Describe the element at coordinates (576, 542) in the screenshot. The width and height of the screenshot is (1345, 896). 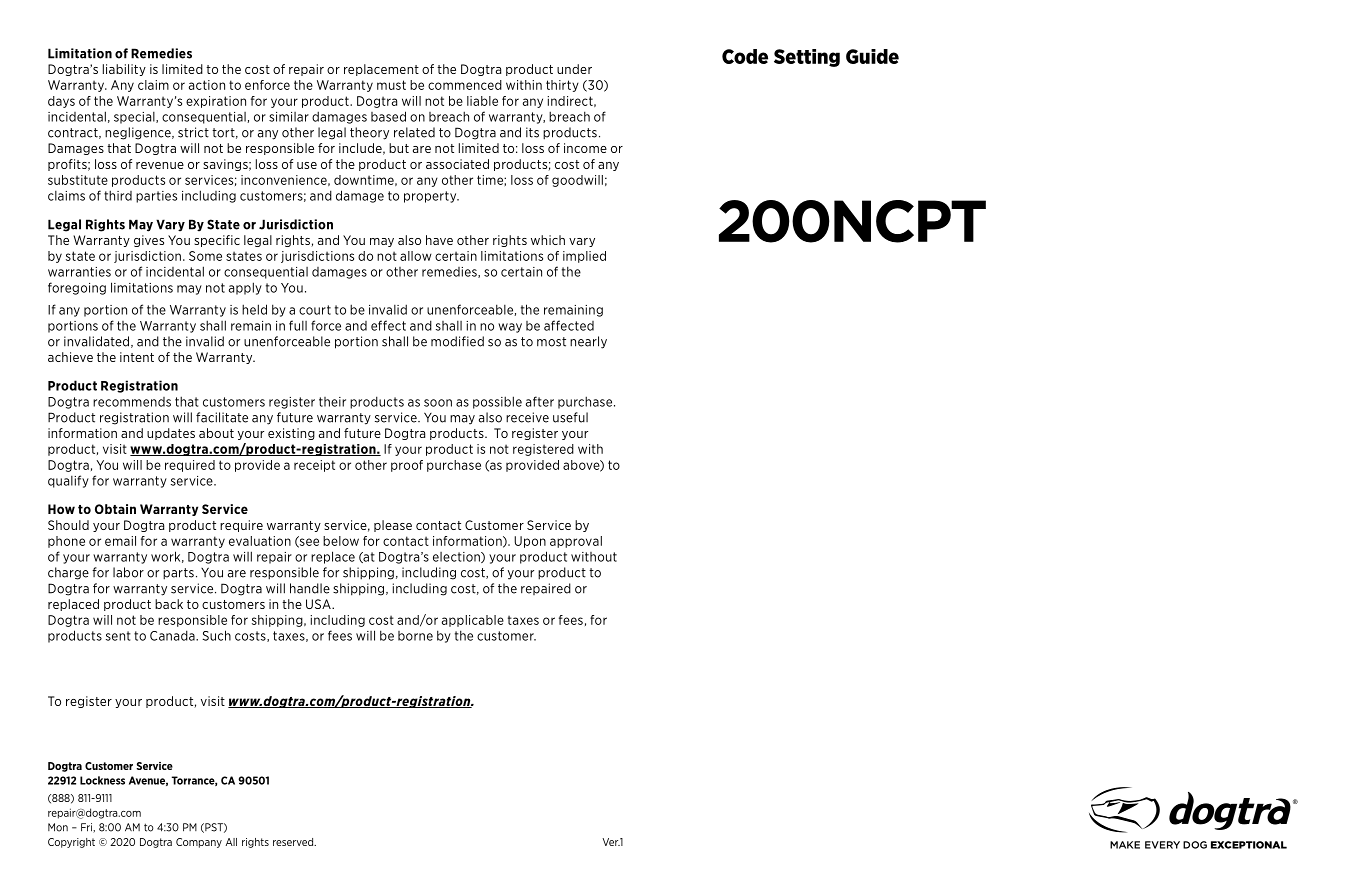
I see `approval` at that location.
